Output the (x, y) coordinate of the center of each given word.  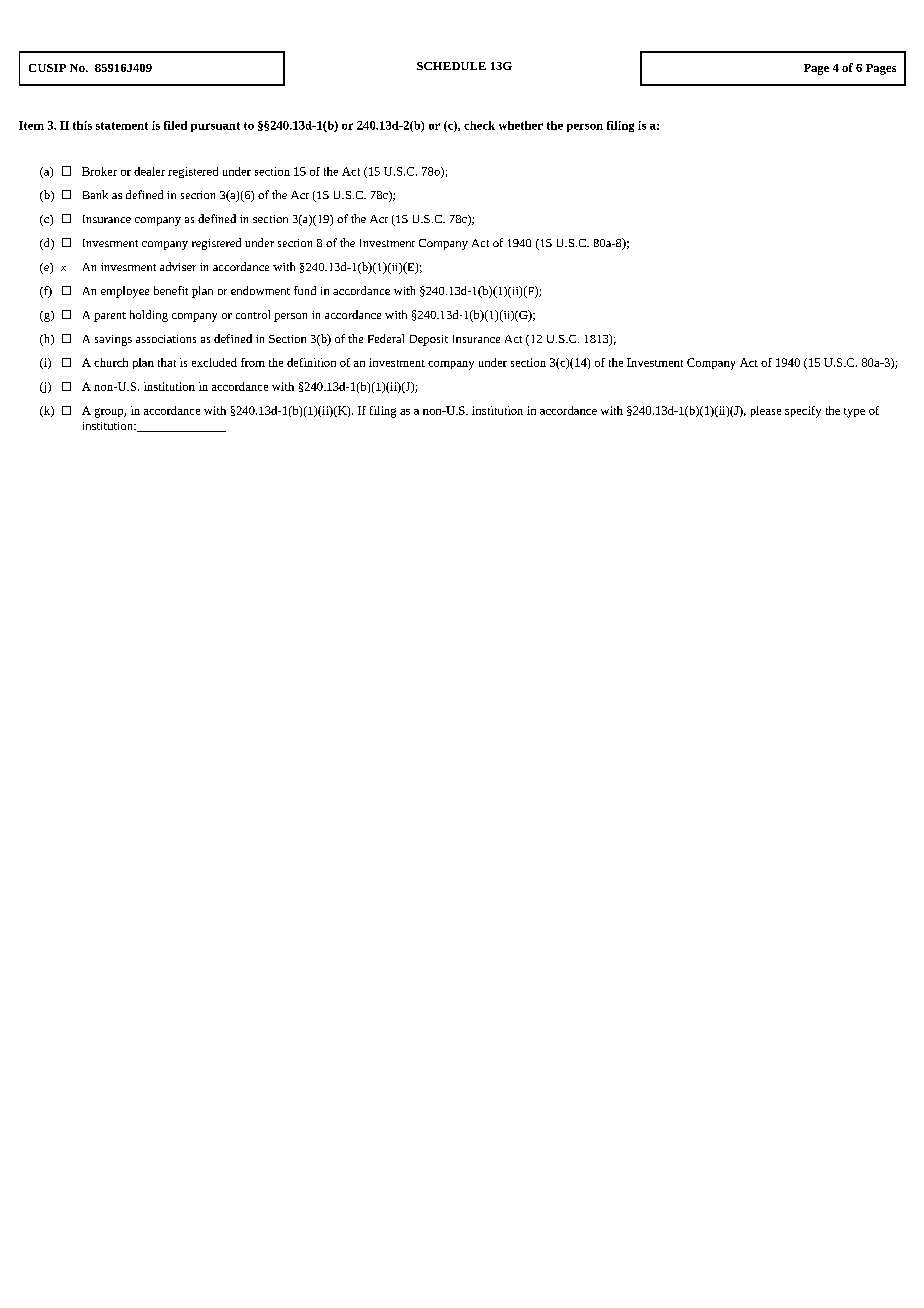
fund (305, 290)
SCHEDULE (451, 66)
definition (311, 362)
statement (122, 126)
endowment (260, 290)
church (111, 362)
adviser (178, 266)
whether (521, 125)
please (766, 411)
